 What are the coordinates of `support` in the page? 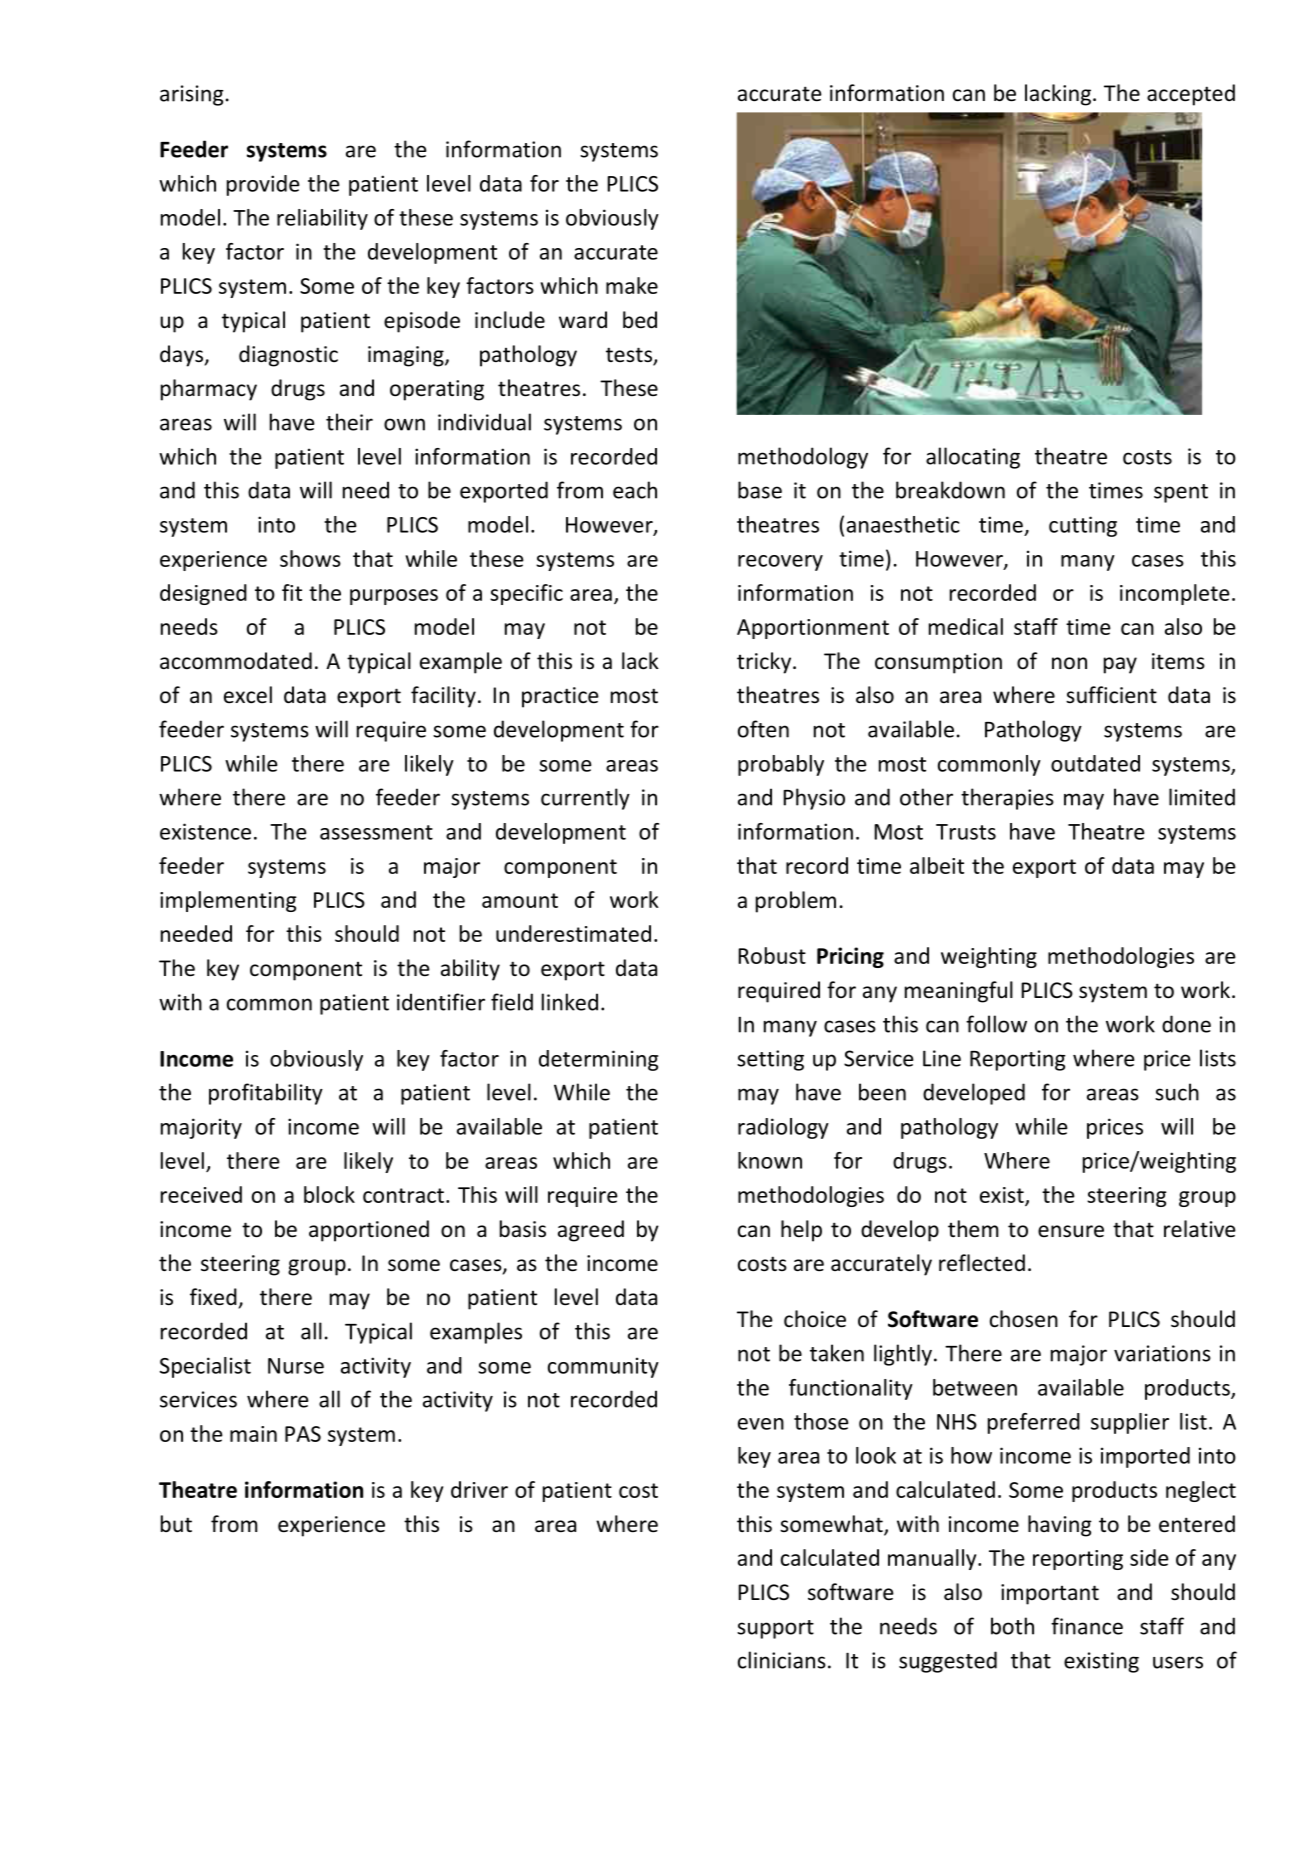 It's located at (775, 1629).
